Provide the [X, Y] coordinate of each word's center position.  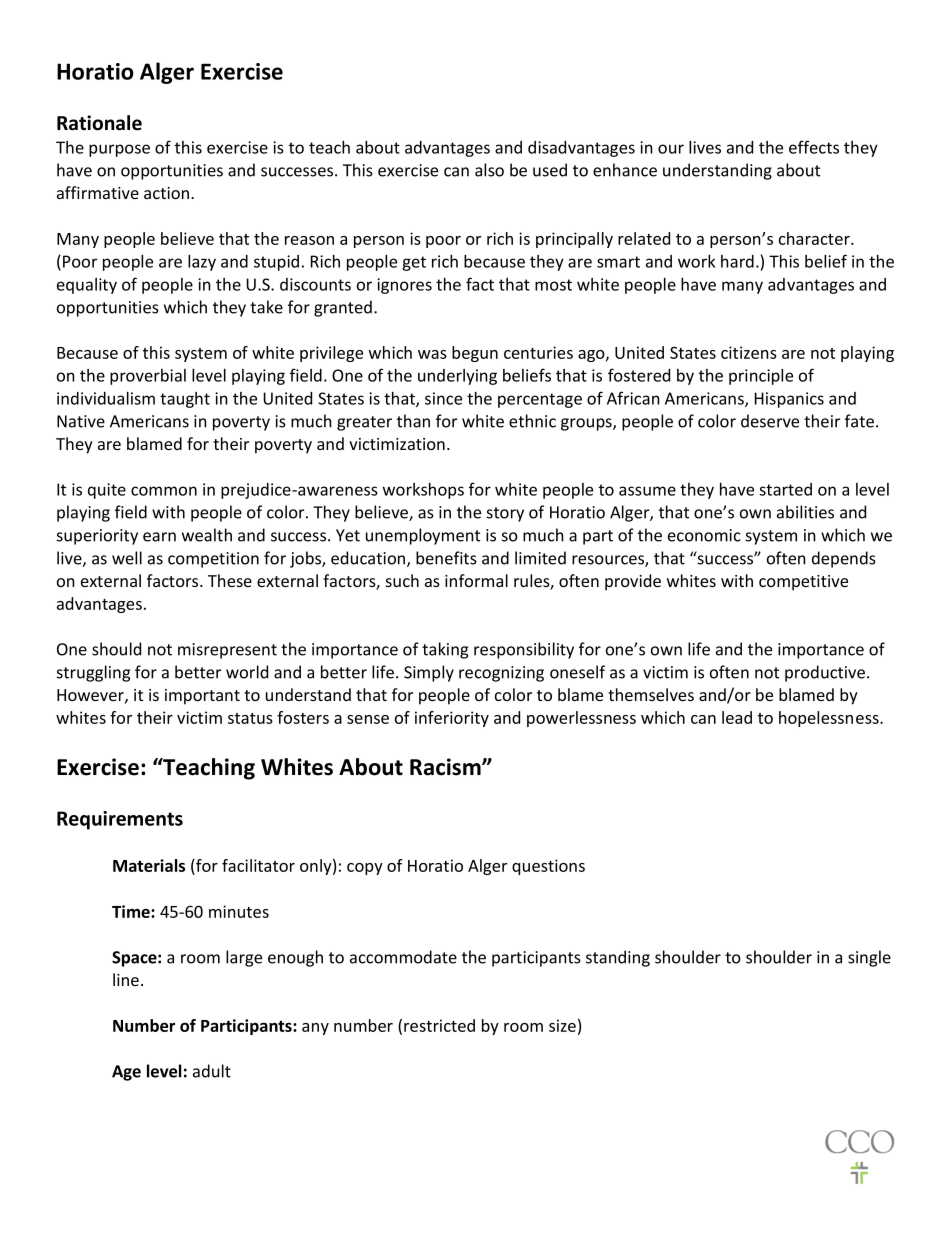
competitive [803, 583]
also [489, 170]
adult [212, 1071]
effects [814, 147]
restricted [439, 1025]
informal [476, 580]
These [230, 580]
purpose [119, 150]
